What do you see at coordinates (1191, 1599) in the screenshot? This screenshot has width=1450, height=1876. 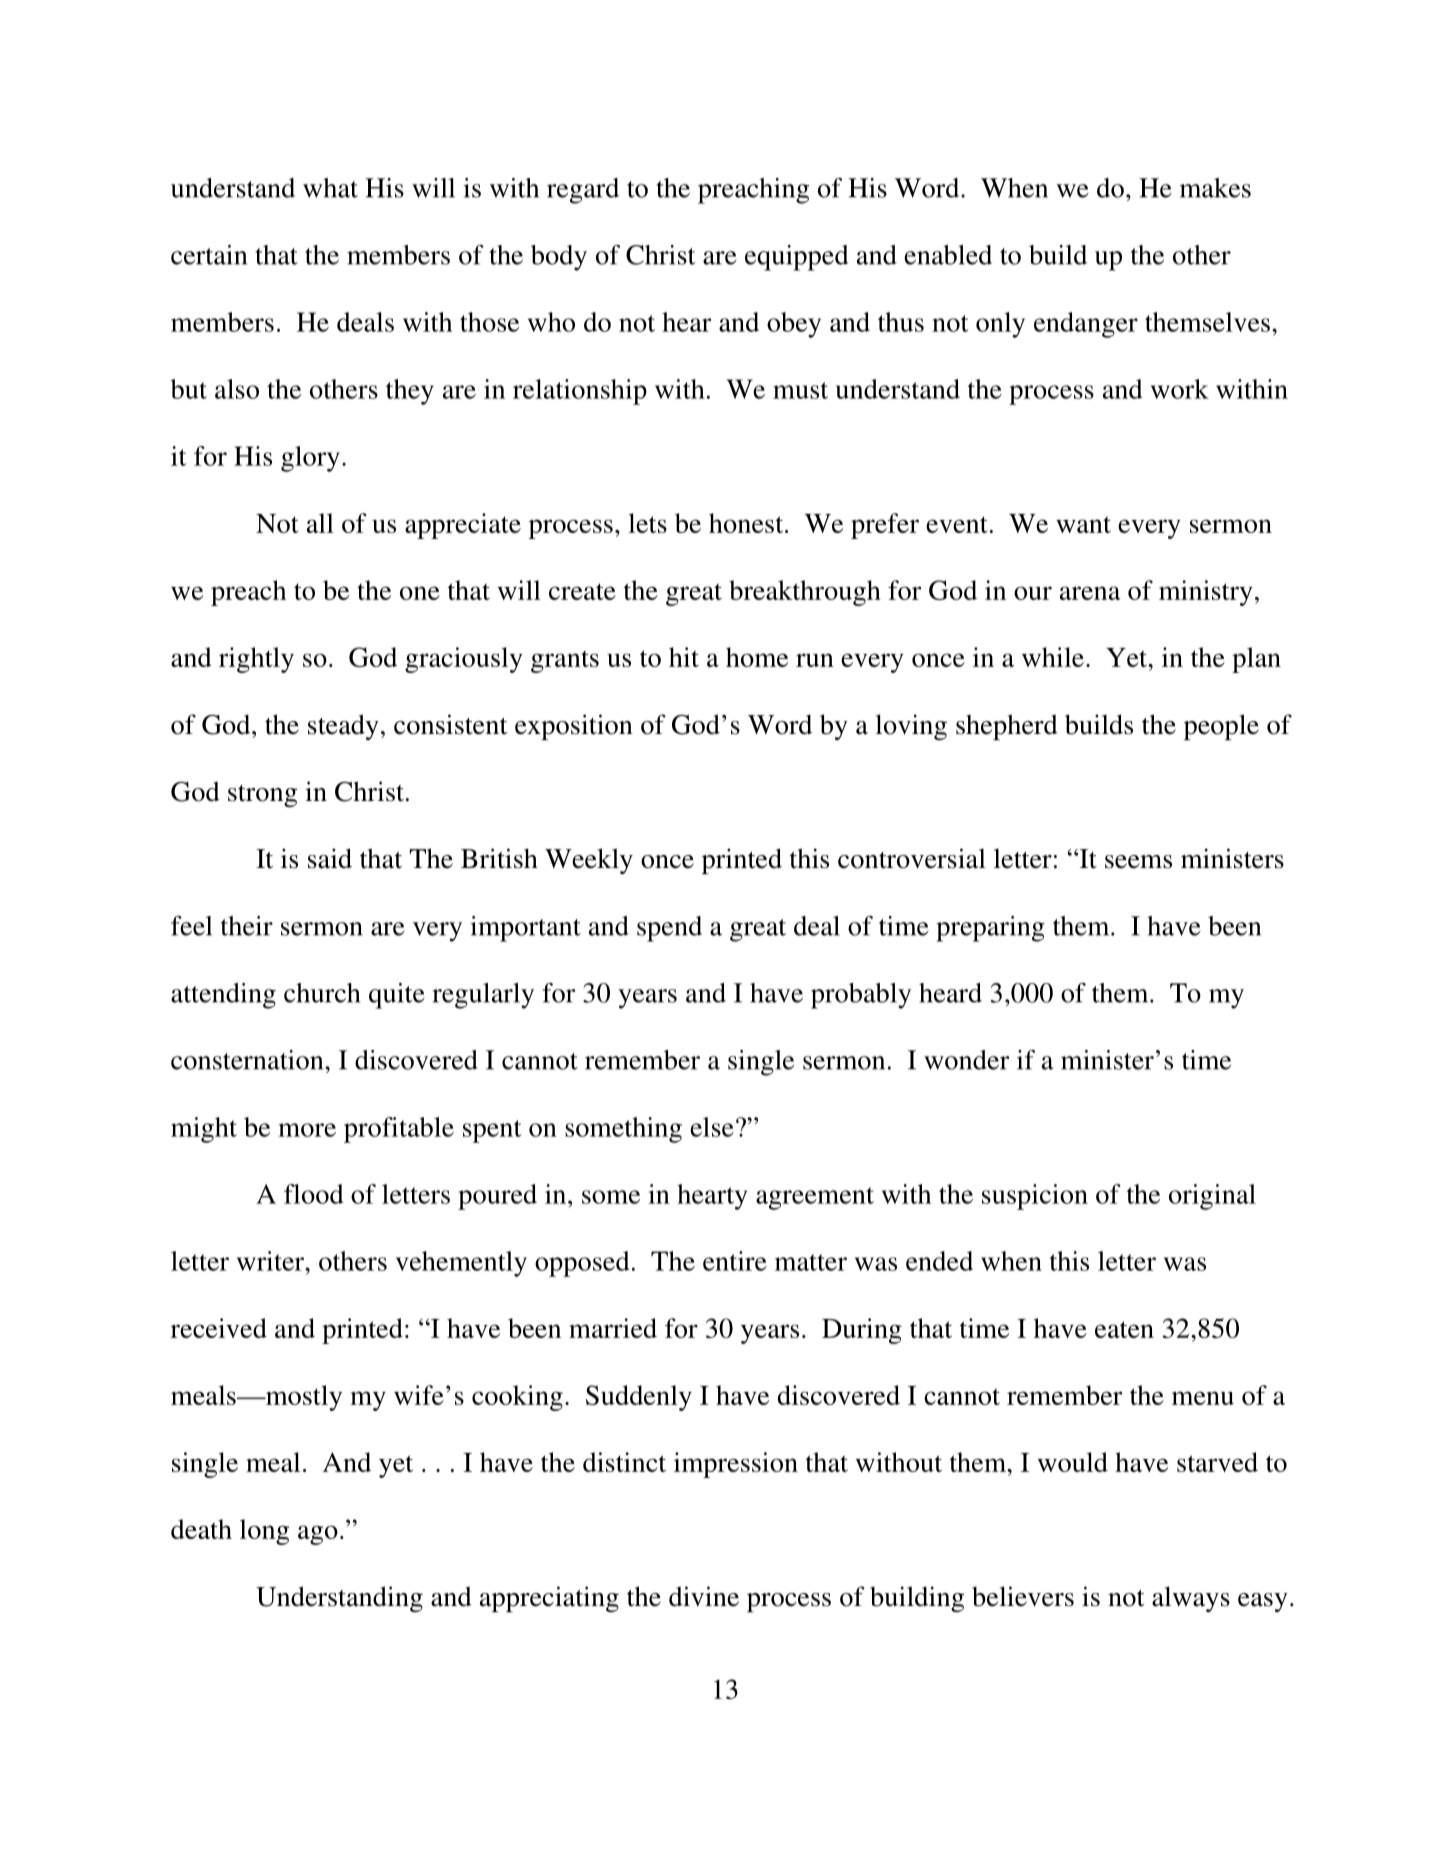 I see `always` at bounding box center [1191, 1599].
